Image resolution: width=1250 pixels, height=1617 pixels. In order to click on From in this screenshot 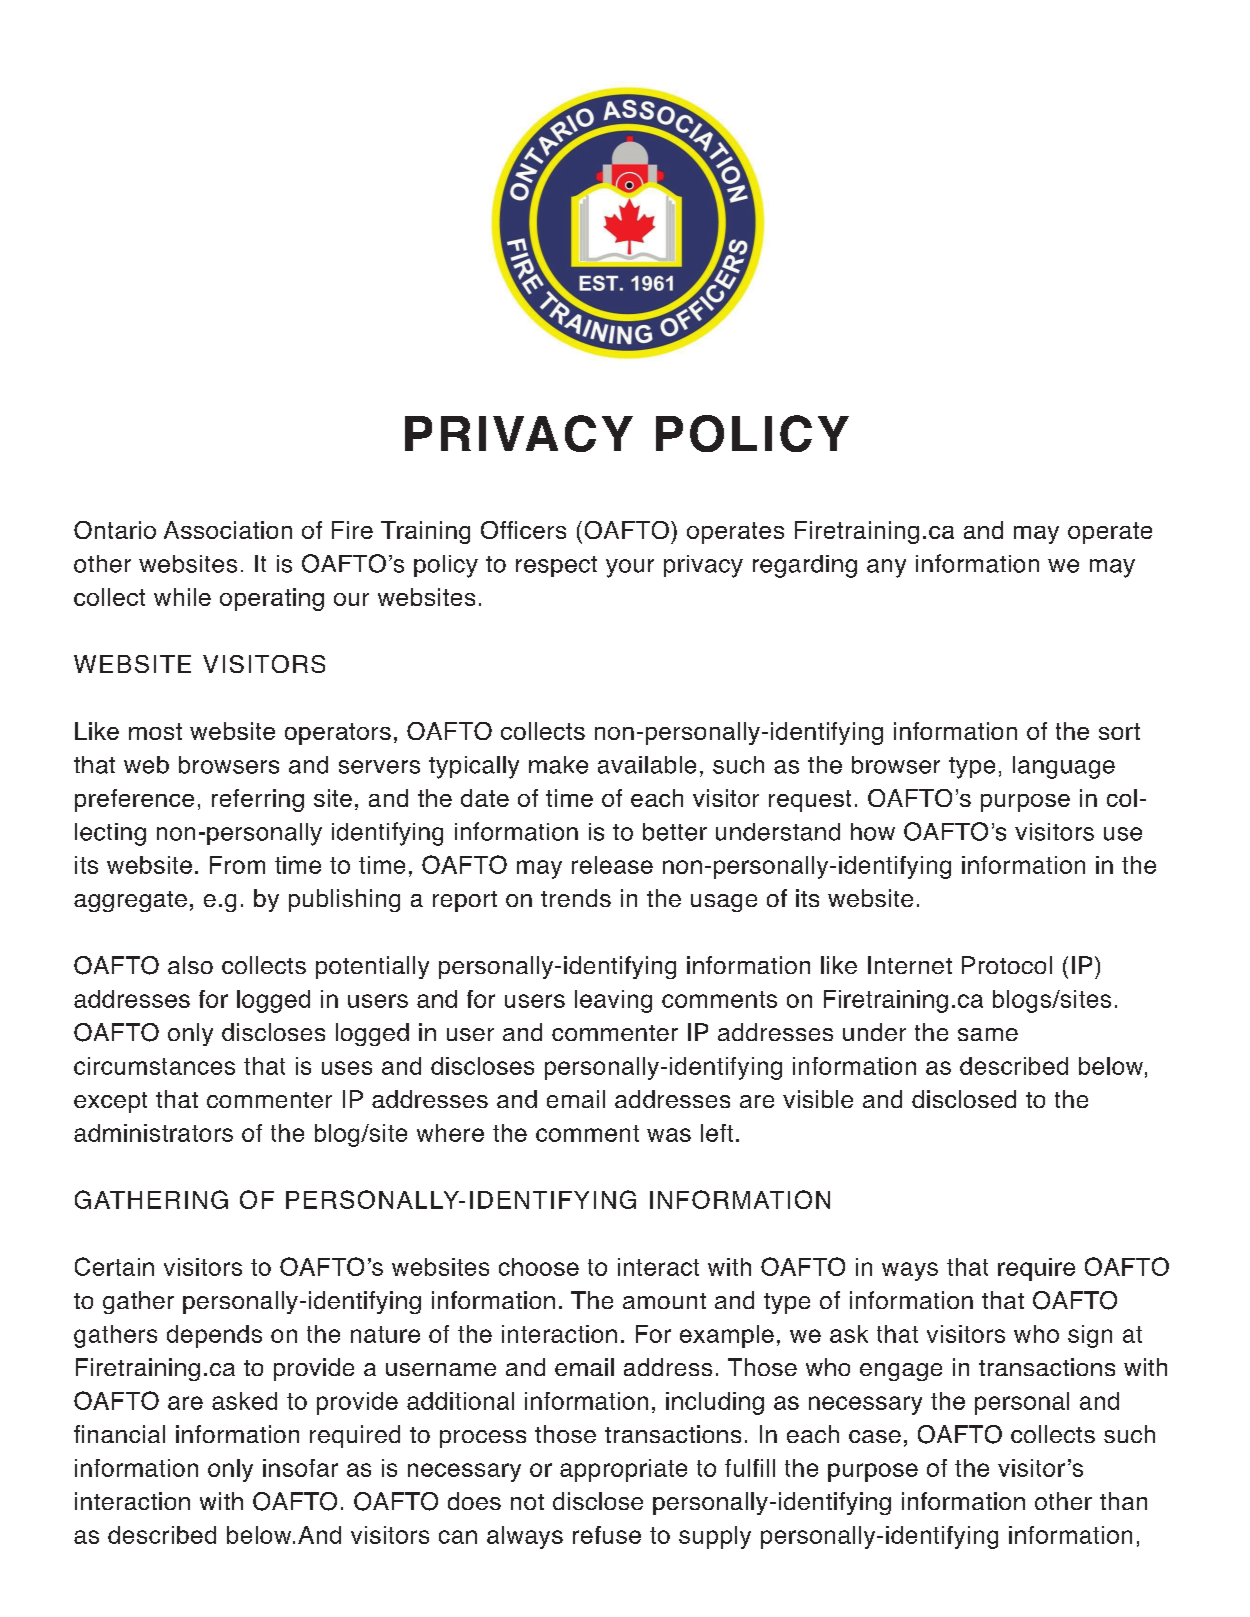, I will do `click(237, 865)`.
